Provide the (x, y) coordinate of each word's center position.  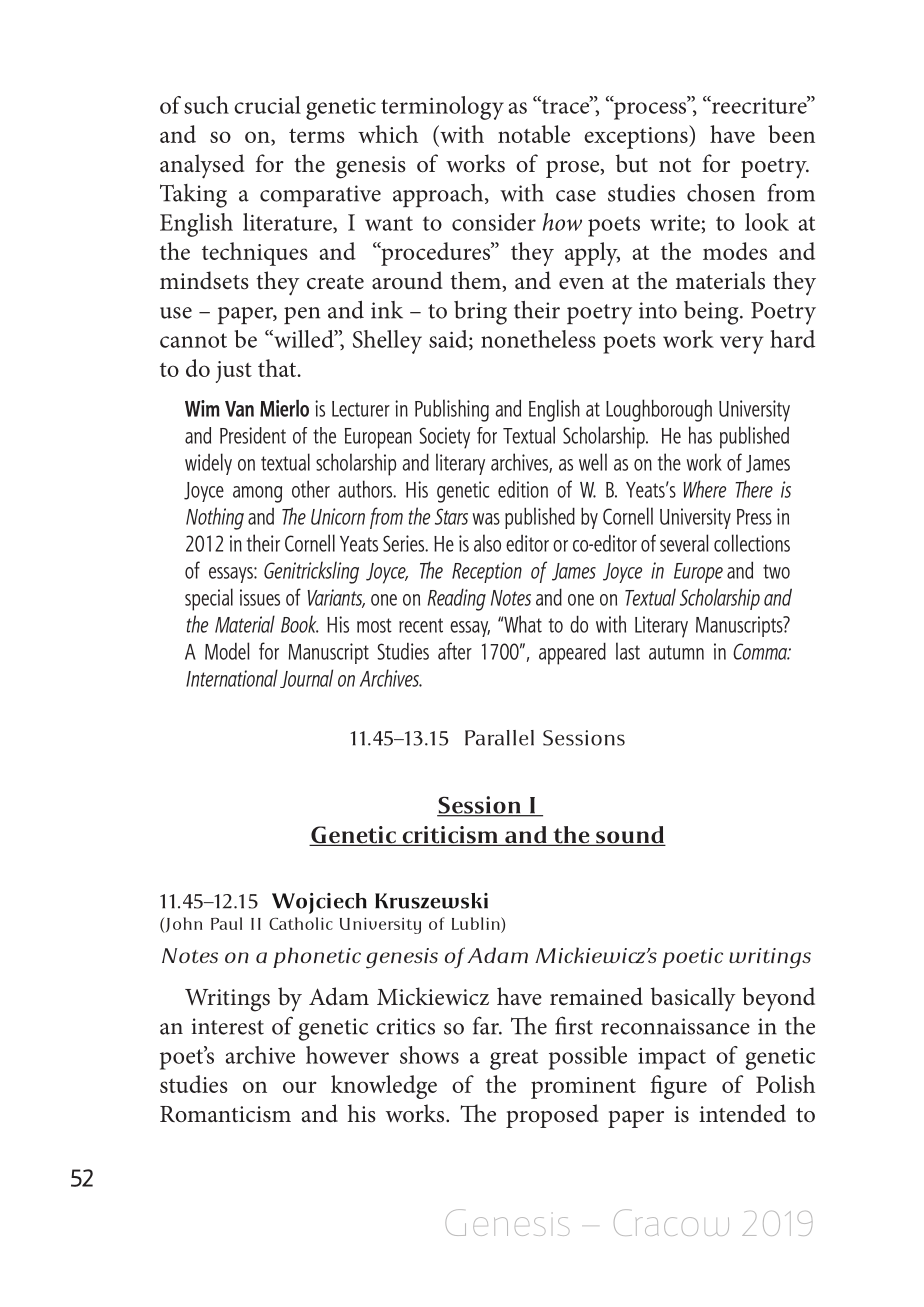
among (257, 494)
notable (534, 134)
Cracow (671, 1222)
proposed (552, 1116)
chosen (721, 193)
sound (630, 836)
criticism (450, 836)
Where (705, 489)
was (486, 519)
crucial (267, 105)
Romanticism (225, 1114)
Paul (226, 923)
